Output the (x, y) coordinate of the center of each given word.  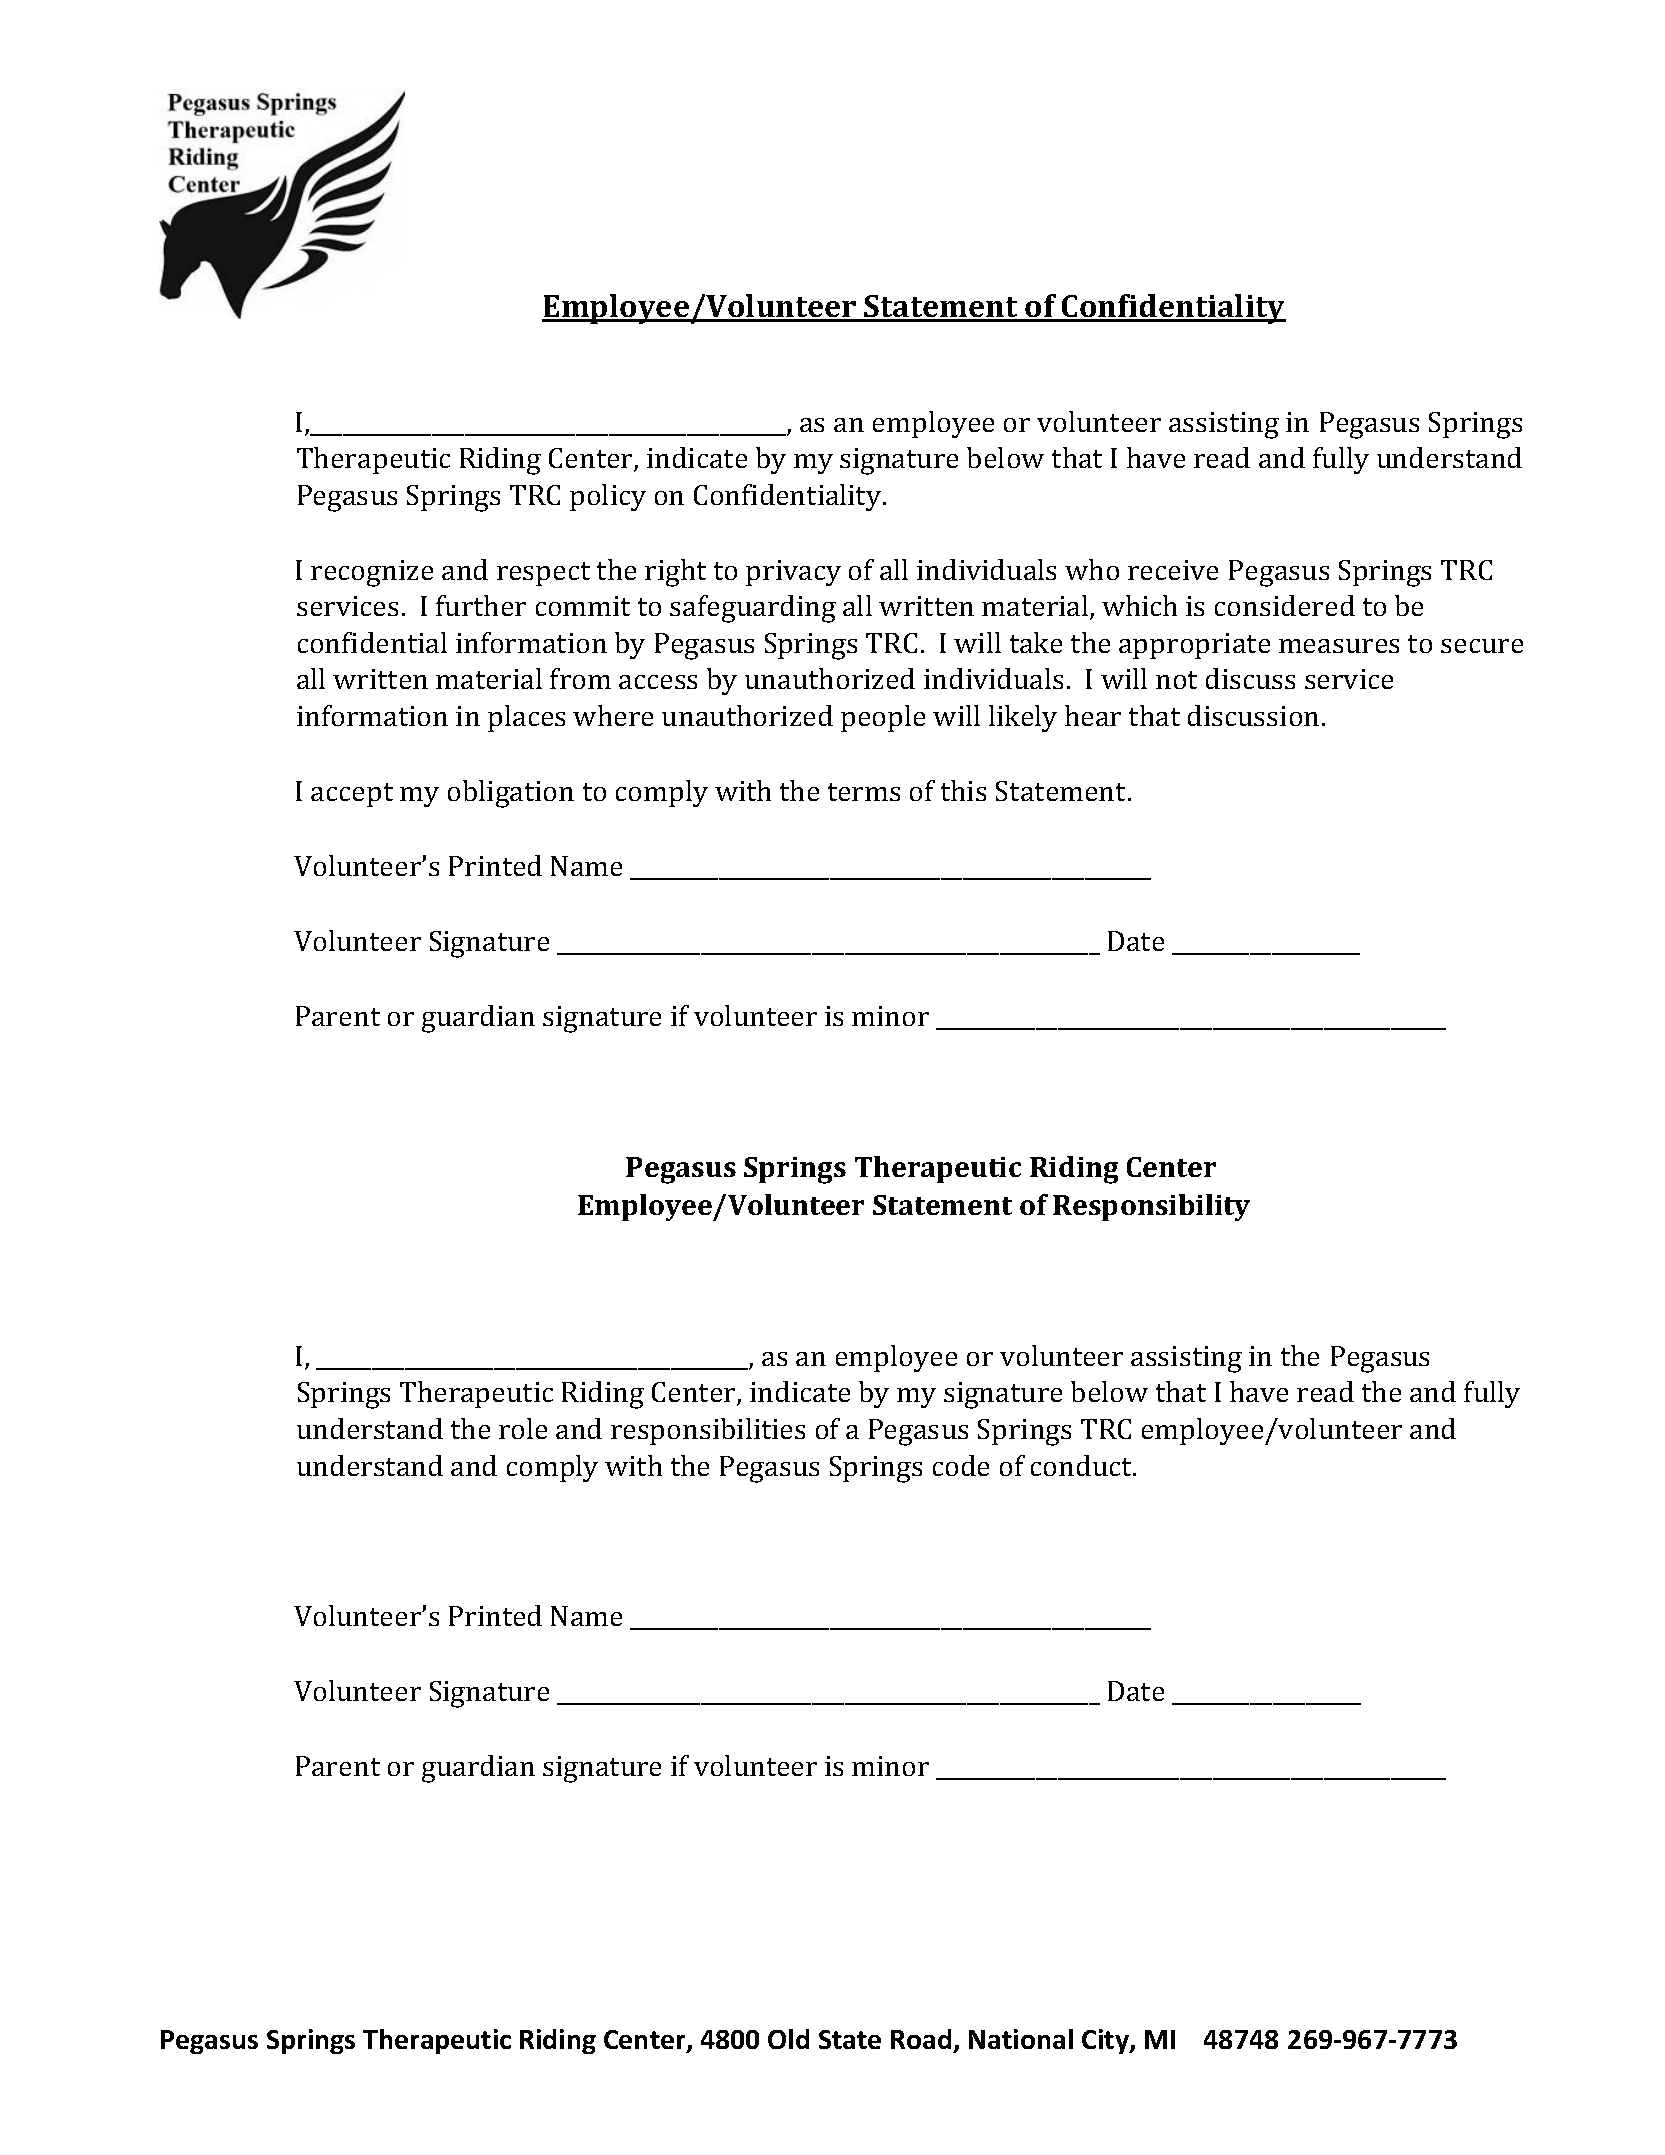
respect (543, 574)
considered (1285, 605)
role (523, 1428)
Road (921, 2039)
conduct (1082, 1465)
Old (788, 2039)
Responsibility (1151, 1207)
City (1106, 2041)
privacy (793, 573)
